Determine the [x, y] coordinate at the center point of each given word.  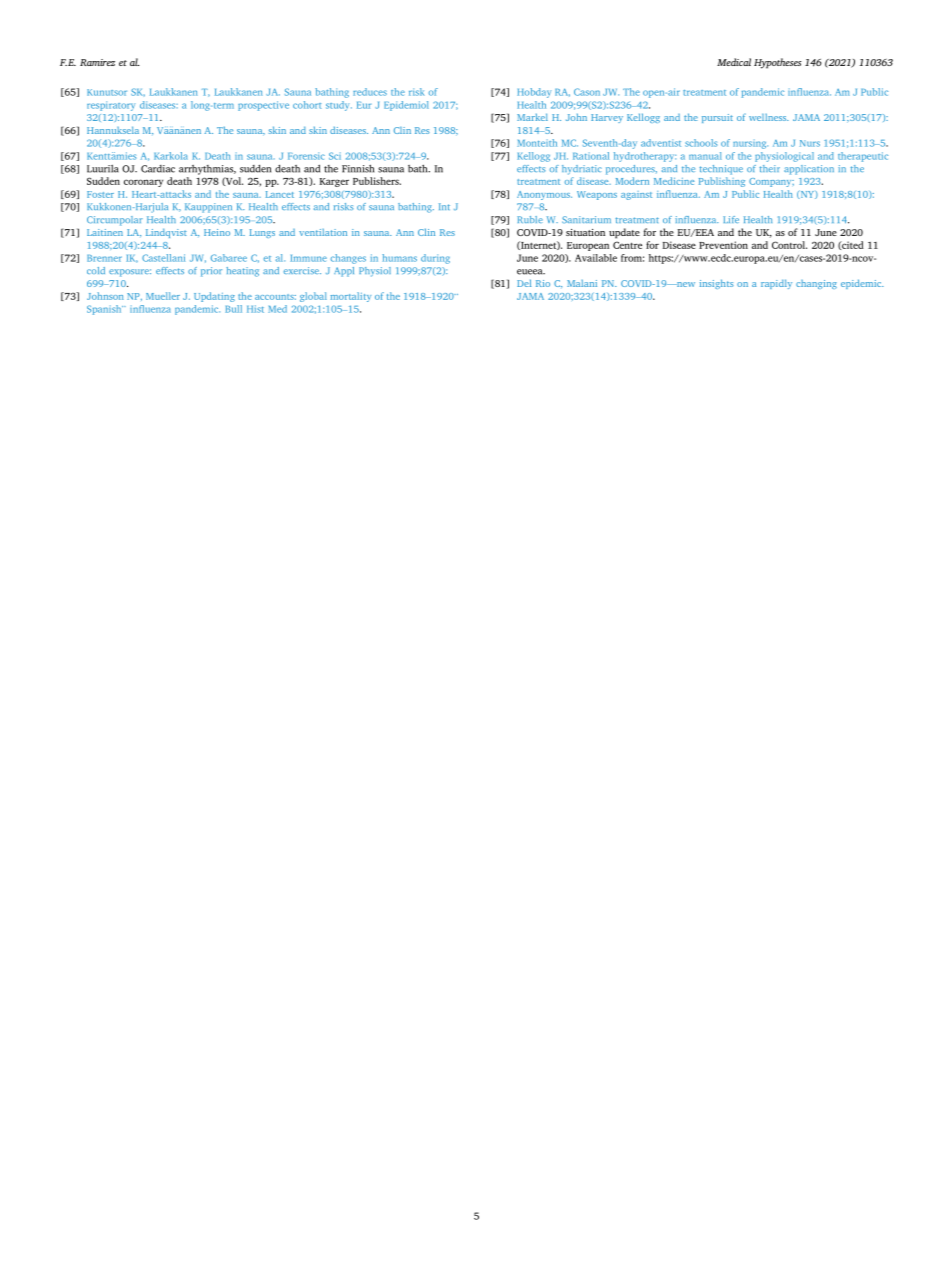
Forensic [306, 156]
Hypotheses [777, 63]
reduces [370, 92]
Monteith [537, 143]
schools [701, 143]
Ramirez [97, 62]
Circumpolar [115, 221]
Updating [214, 297]
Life [731, 219]
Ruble [530, 219]
